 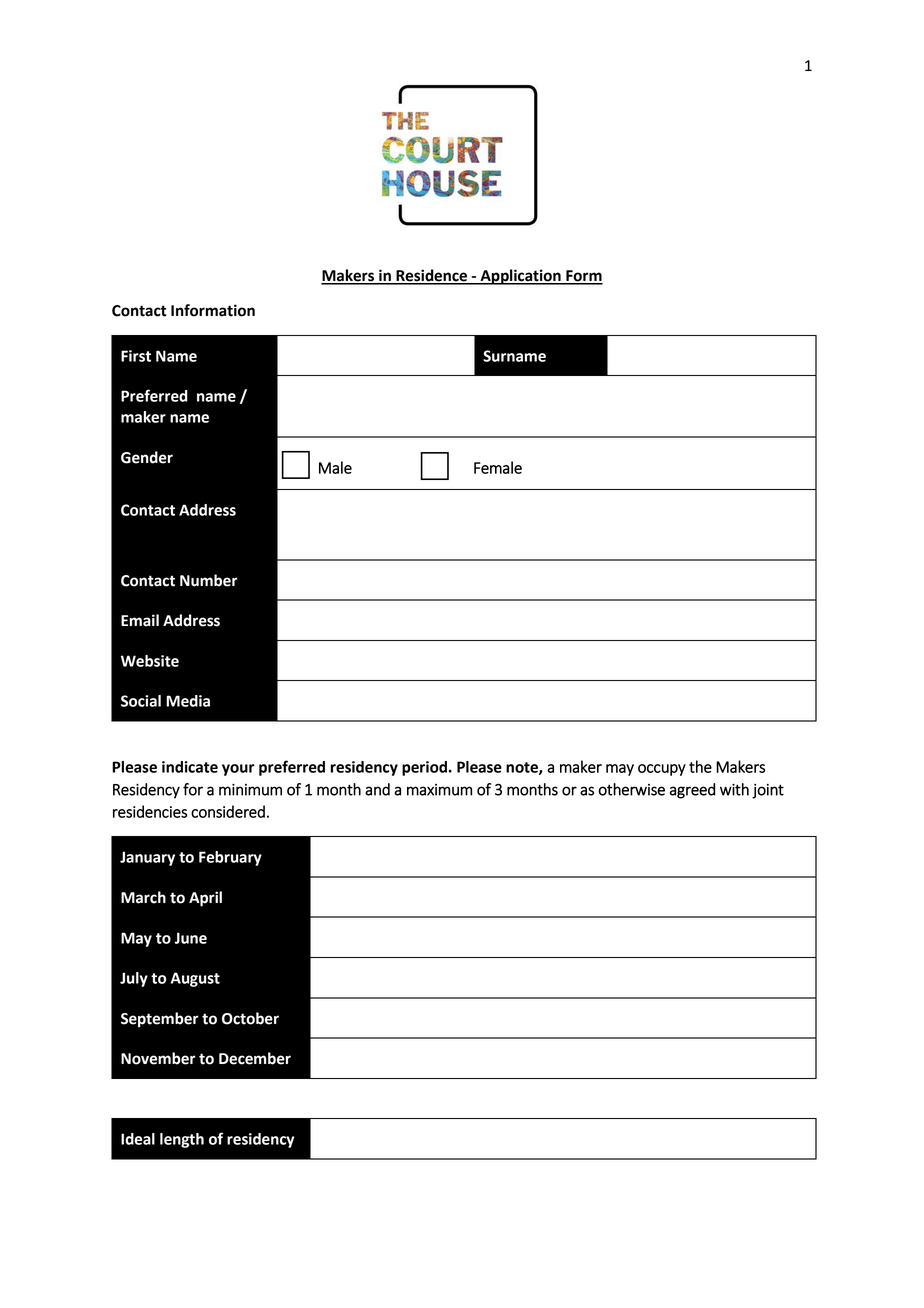 What do you see at coordinates (209, 580) in the document?
I see `Number` at bounding box center [209, 580].
